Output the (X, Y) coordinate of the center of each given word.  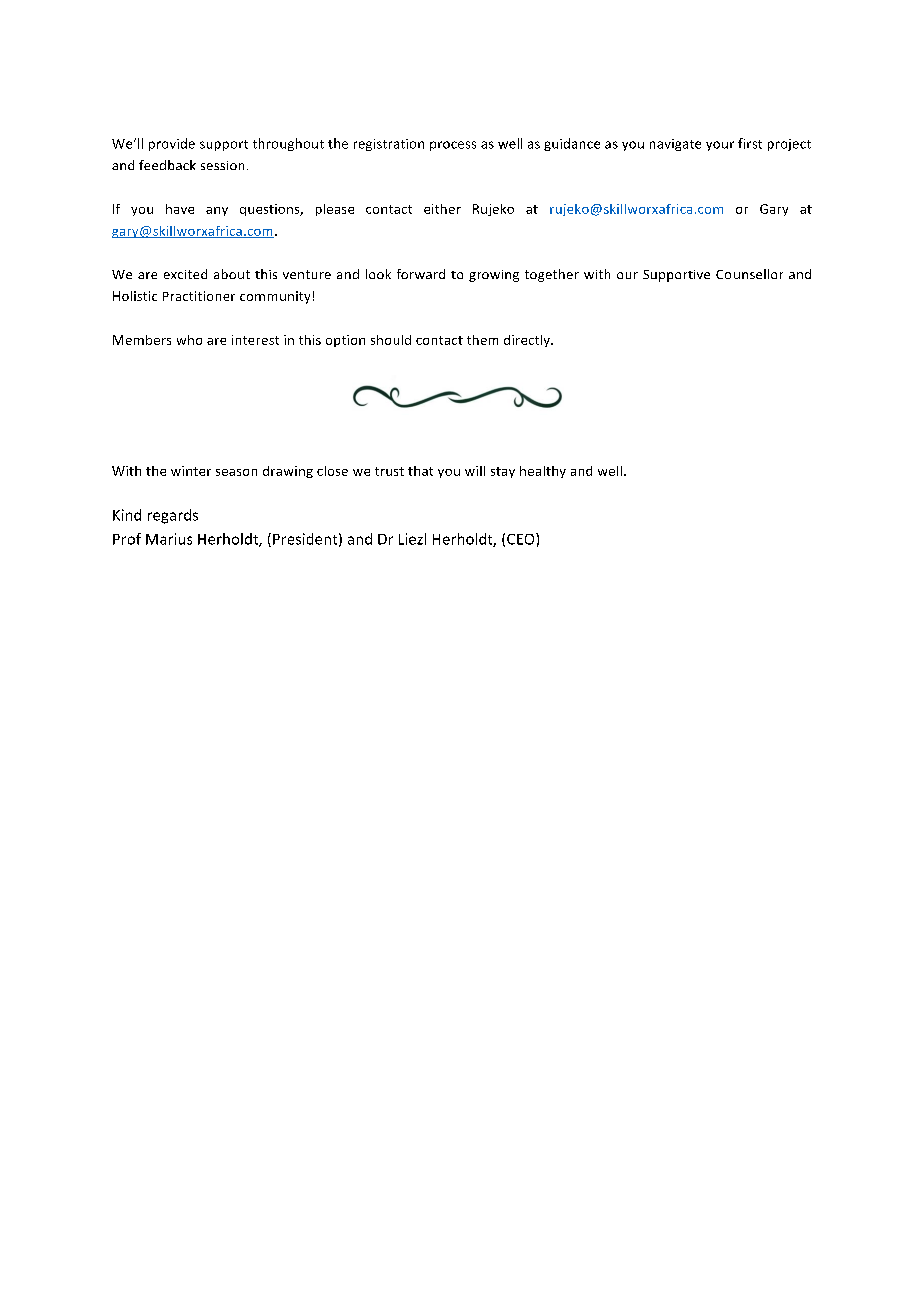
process (453, 146)
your (720, 146)
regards (173, 516)
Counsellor (749, 274)
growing (494, 276)
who (189, 340)
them (482, 340)
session (222, 165)
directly (528, 341)
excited (185, 274)
